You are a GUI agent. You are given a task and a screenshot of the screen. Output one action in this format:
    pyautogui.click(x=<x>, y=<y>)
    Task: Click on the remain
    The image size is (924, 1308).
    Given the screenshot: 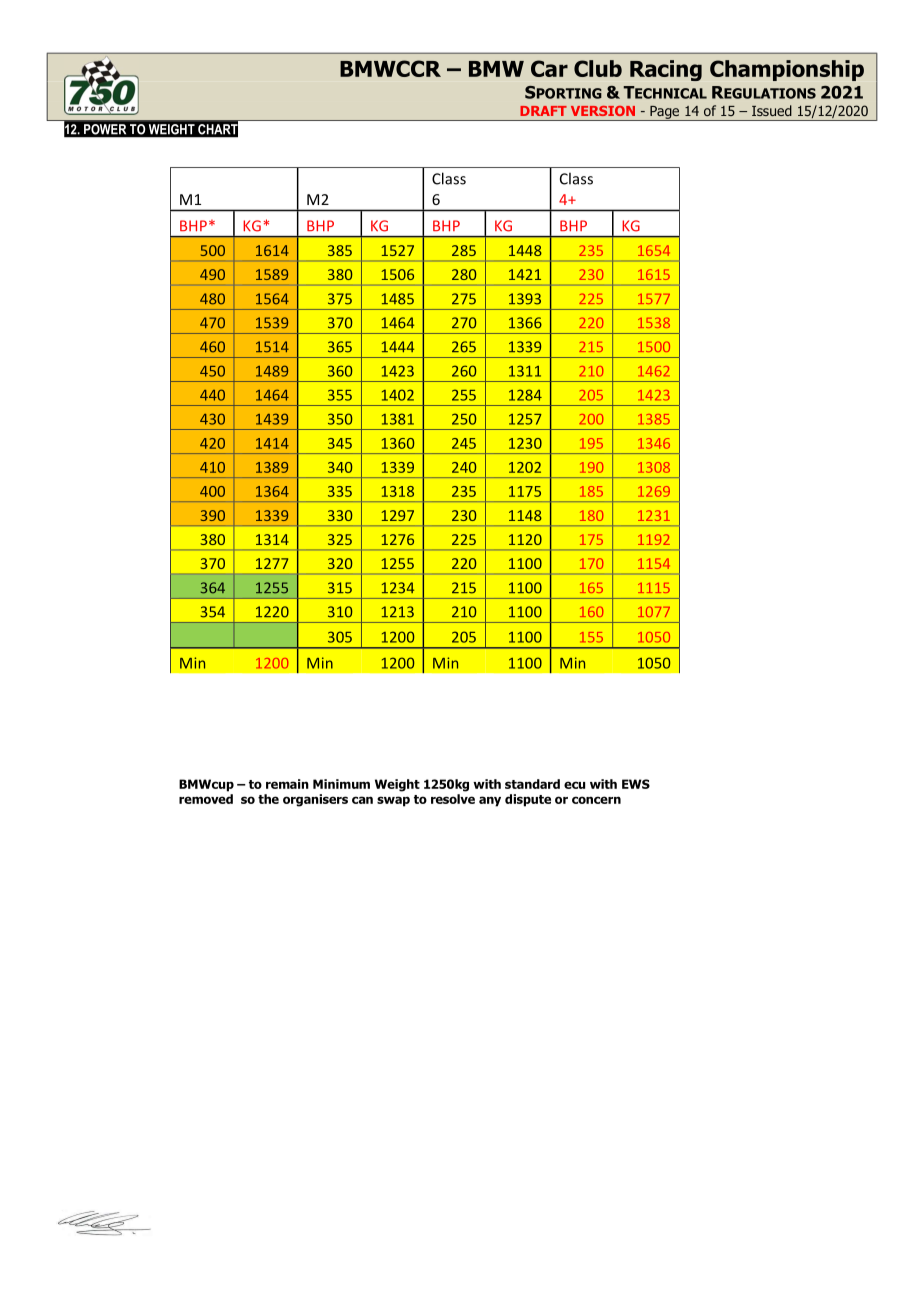 What is the action you would take?
    pyautogui.click(x=287, y=784)
